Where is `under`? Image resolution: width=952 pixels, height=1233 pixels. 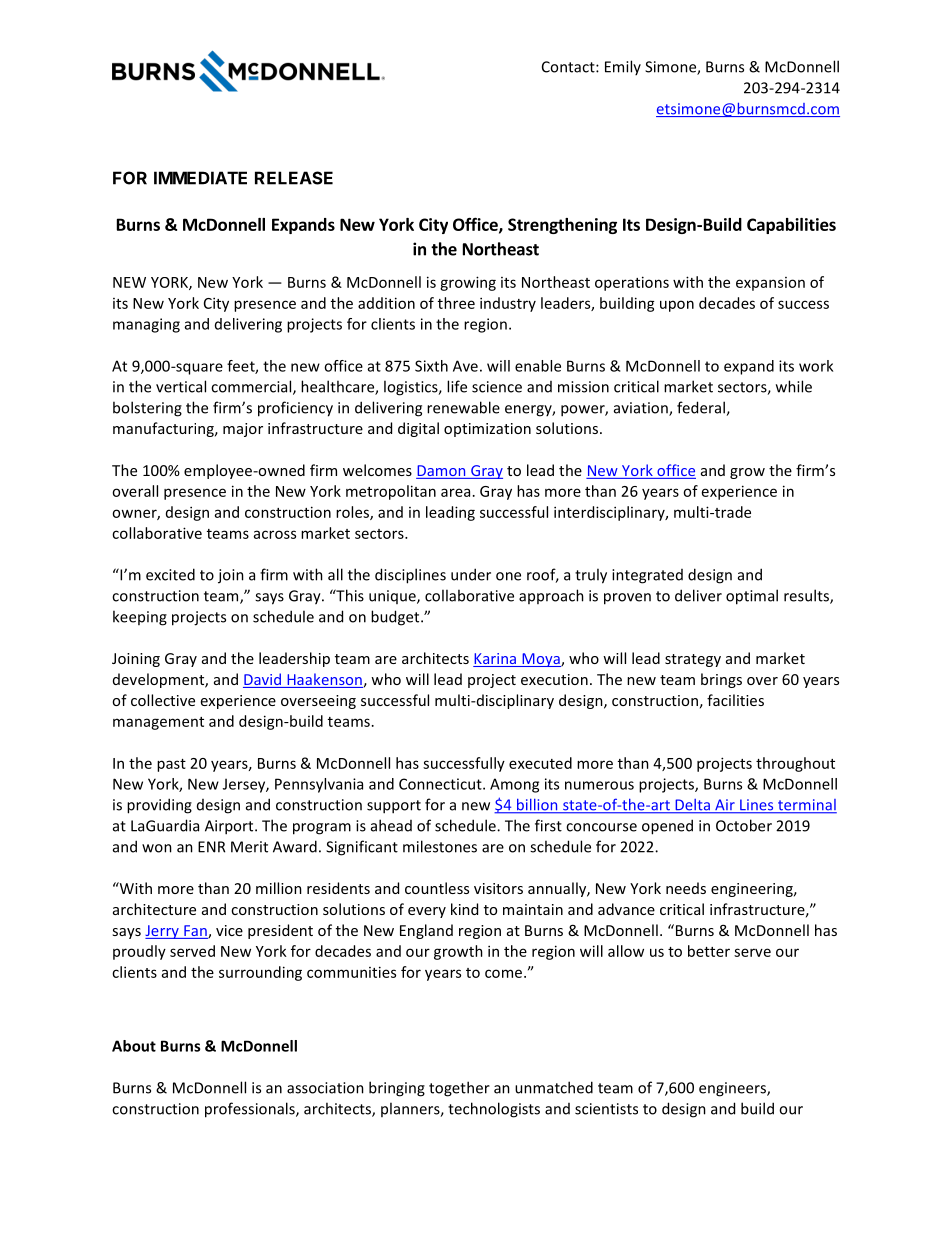
under is located at coordinates (471, 574).
